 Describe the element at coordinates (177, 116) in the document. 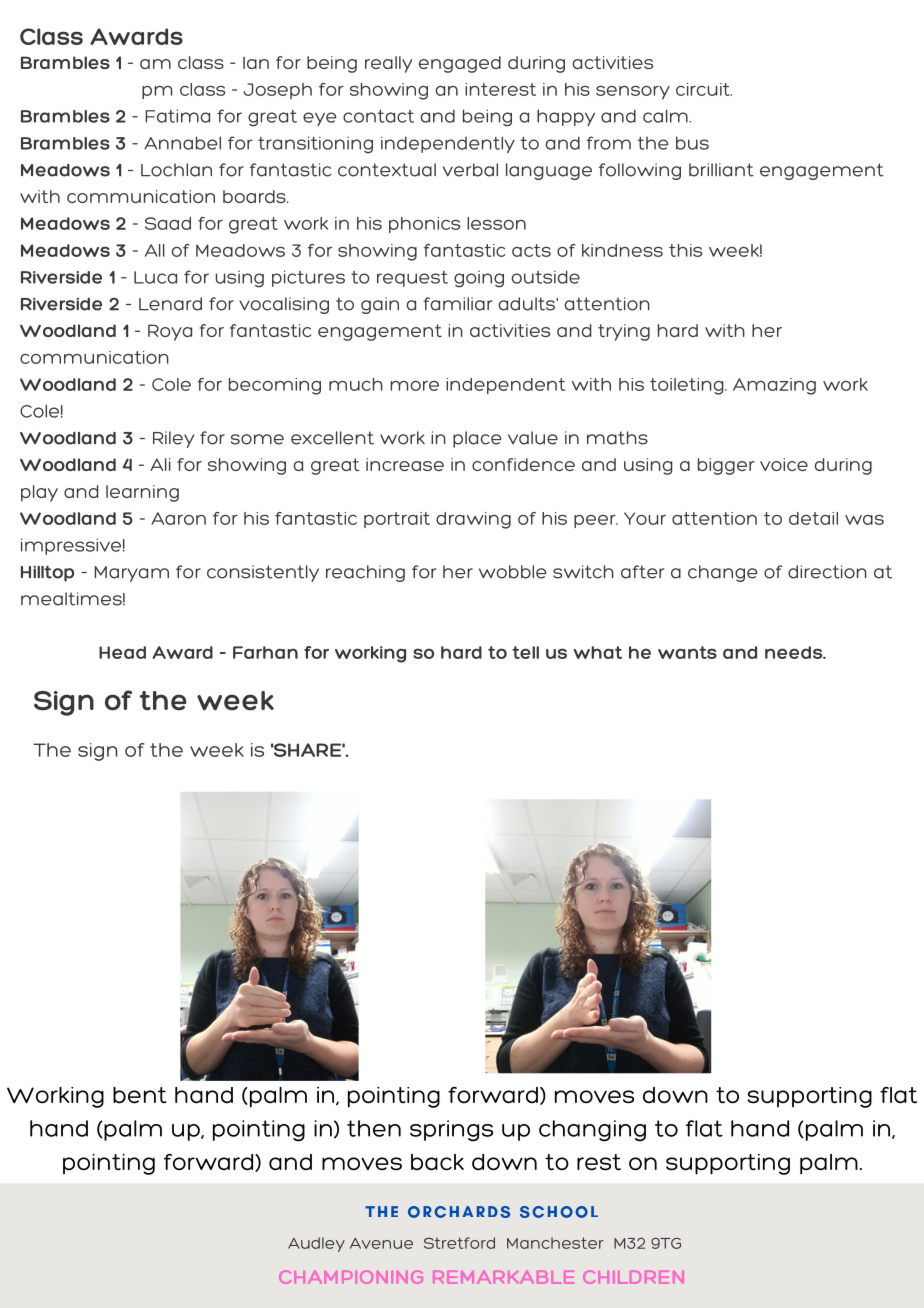

I see `Fatima` at that location.
